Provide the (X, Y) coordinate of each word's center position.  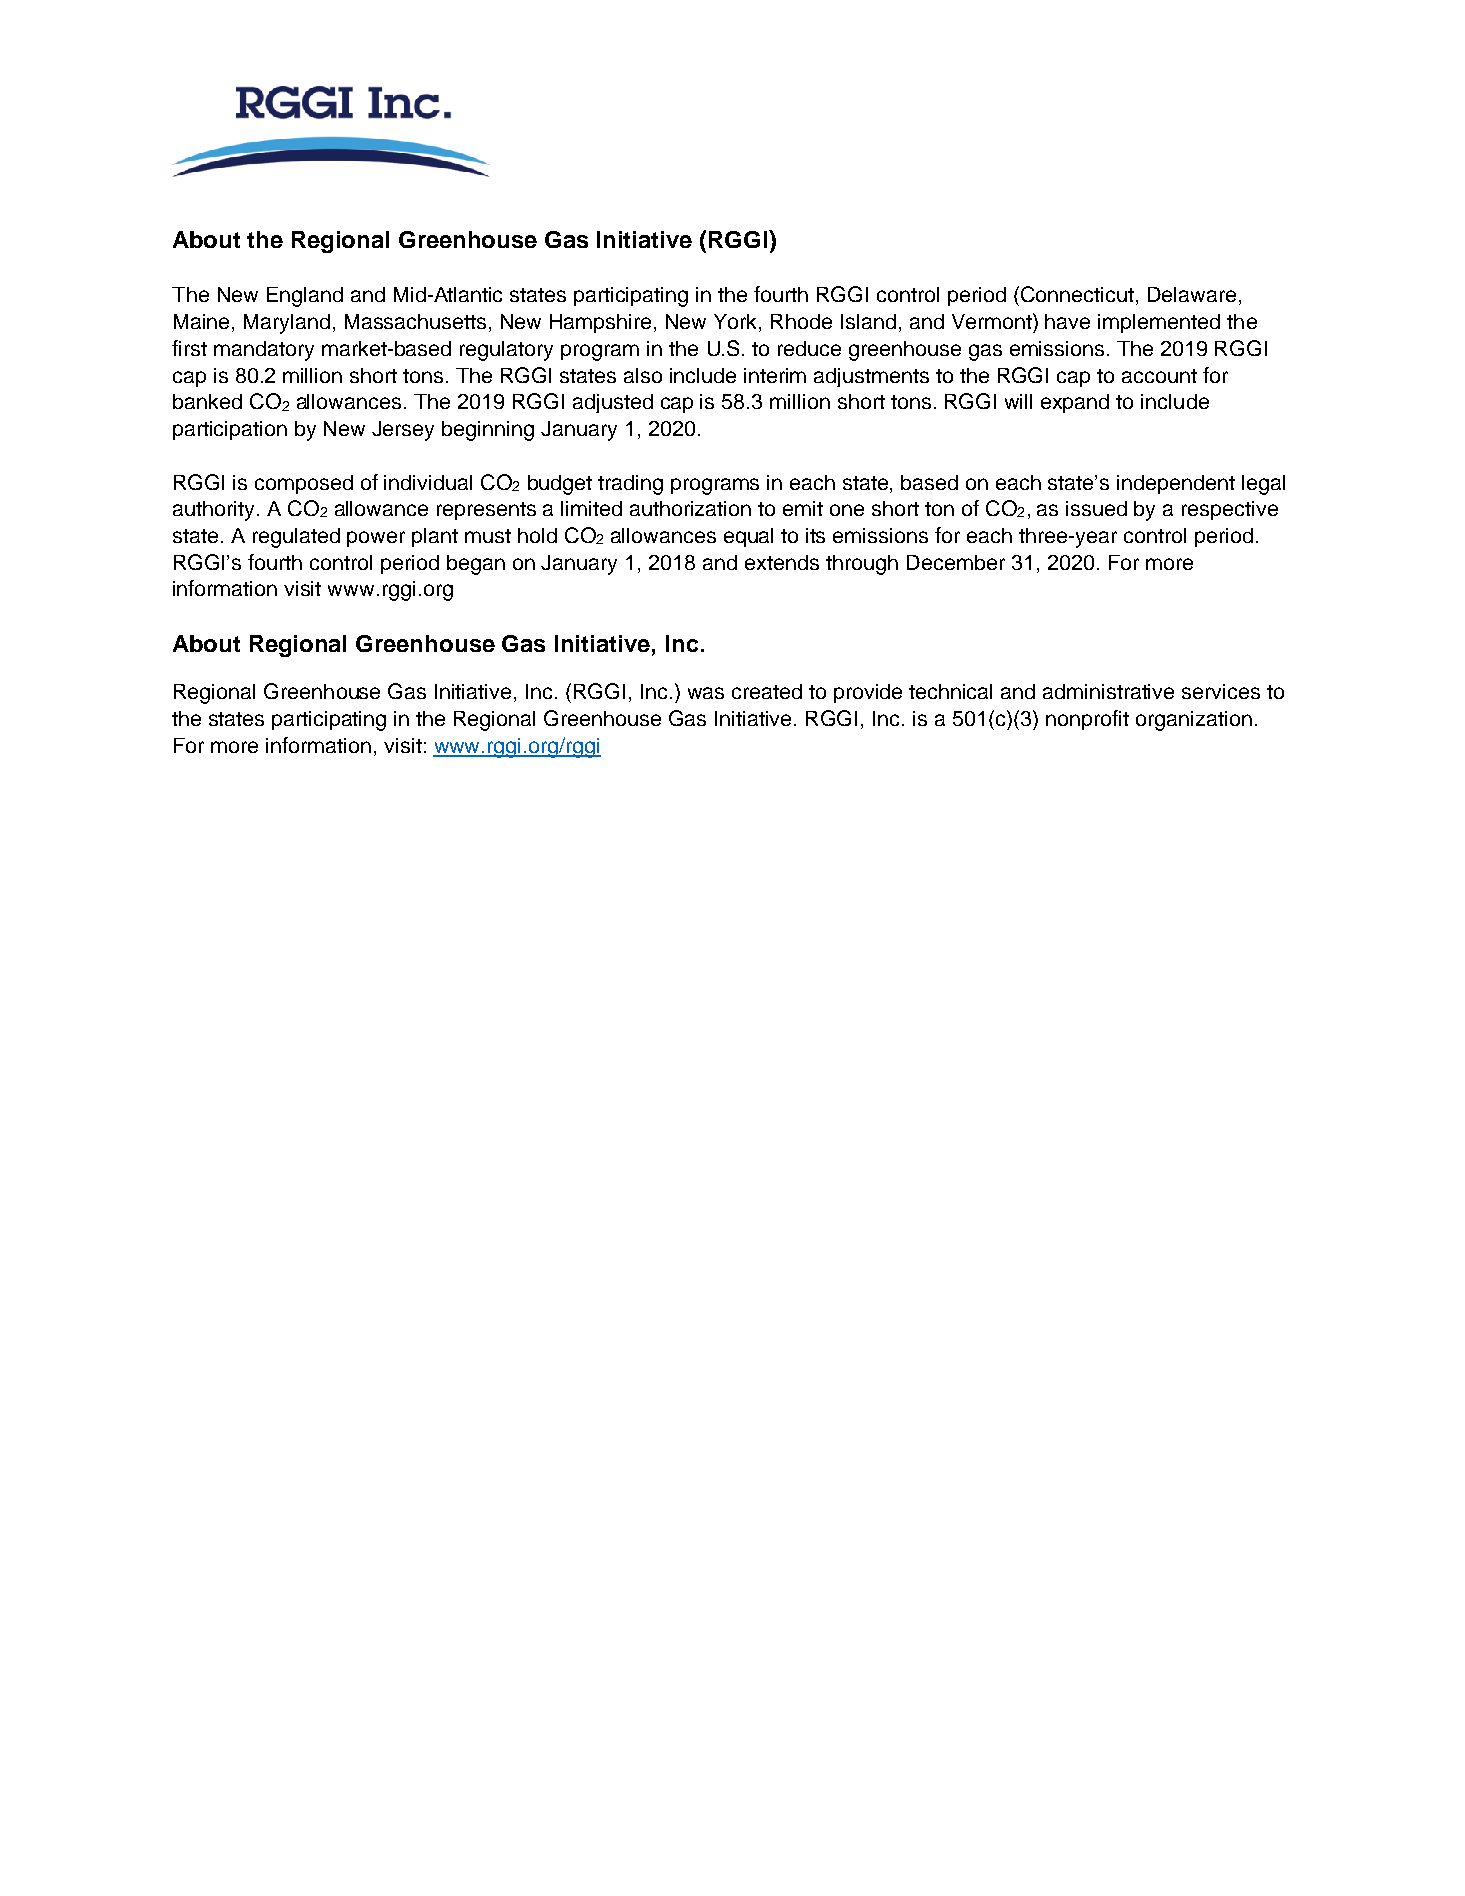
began (476, 565)
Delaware (1192, 294)
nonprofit (1087, 720)
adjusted (613, 403)
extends (782, 562)
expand (1075, 403)
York (737, 323)
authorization (690, 508)
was (706, 693)
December (956, 562)
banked (207, 401)
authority (213, 511)
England (305, 297)
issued (1096, 508)
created (767, 691)
